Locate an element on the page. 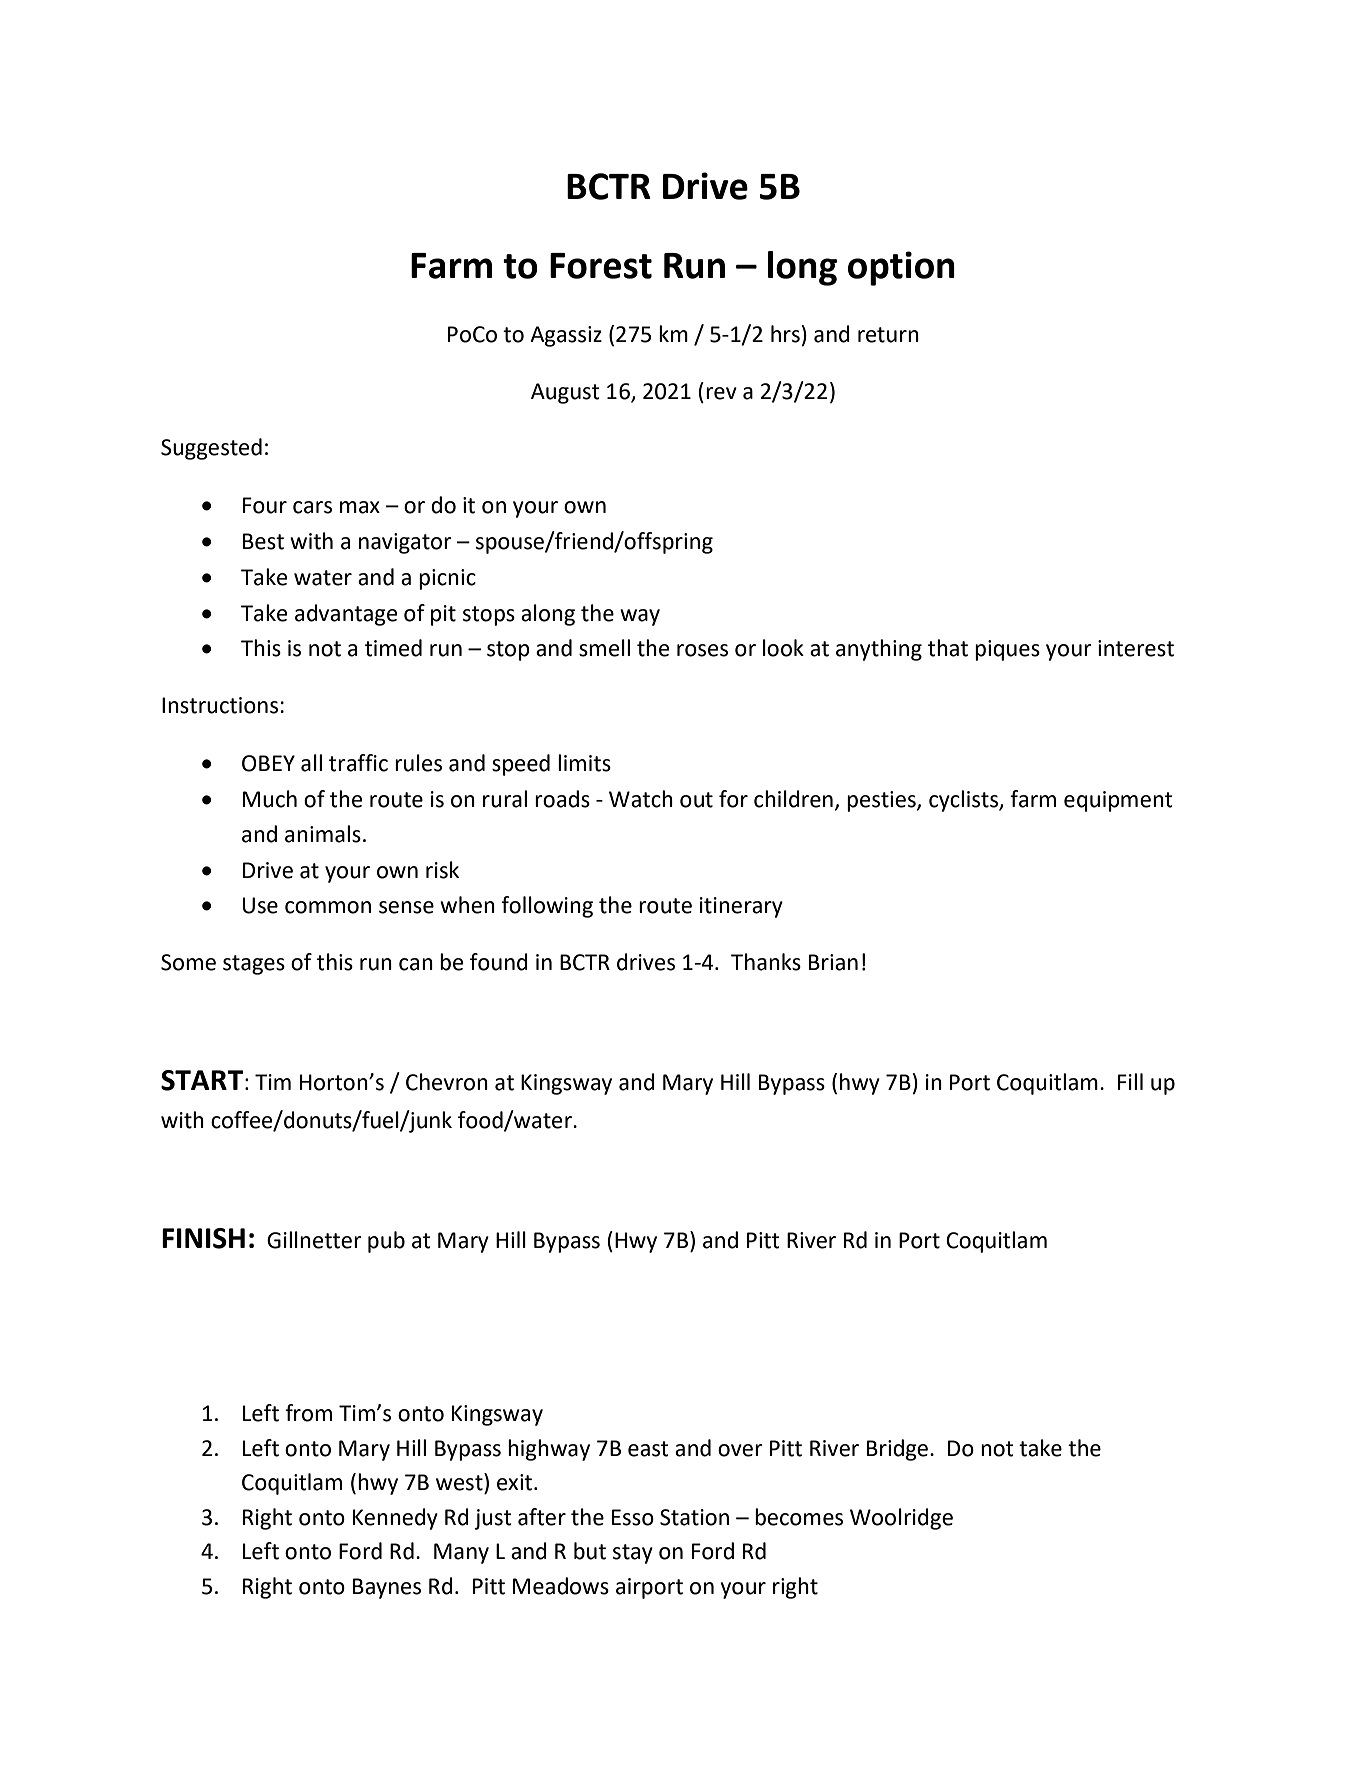 The height and width of the document is (1769, 1367). common is located at coordinates (328, 907).
